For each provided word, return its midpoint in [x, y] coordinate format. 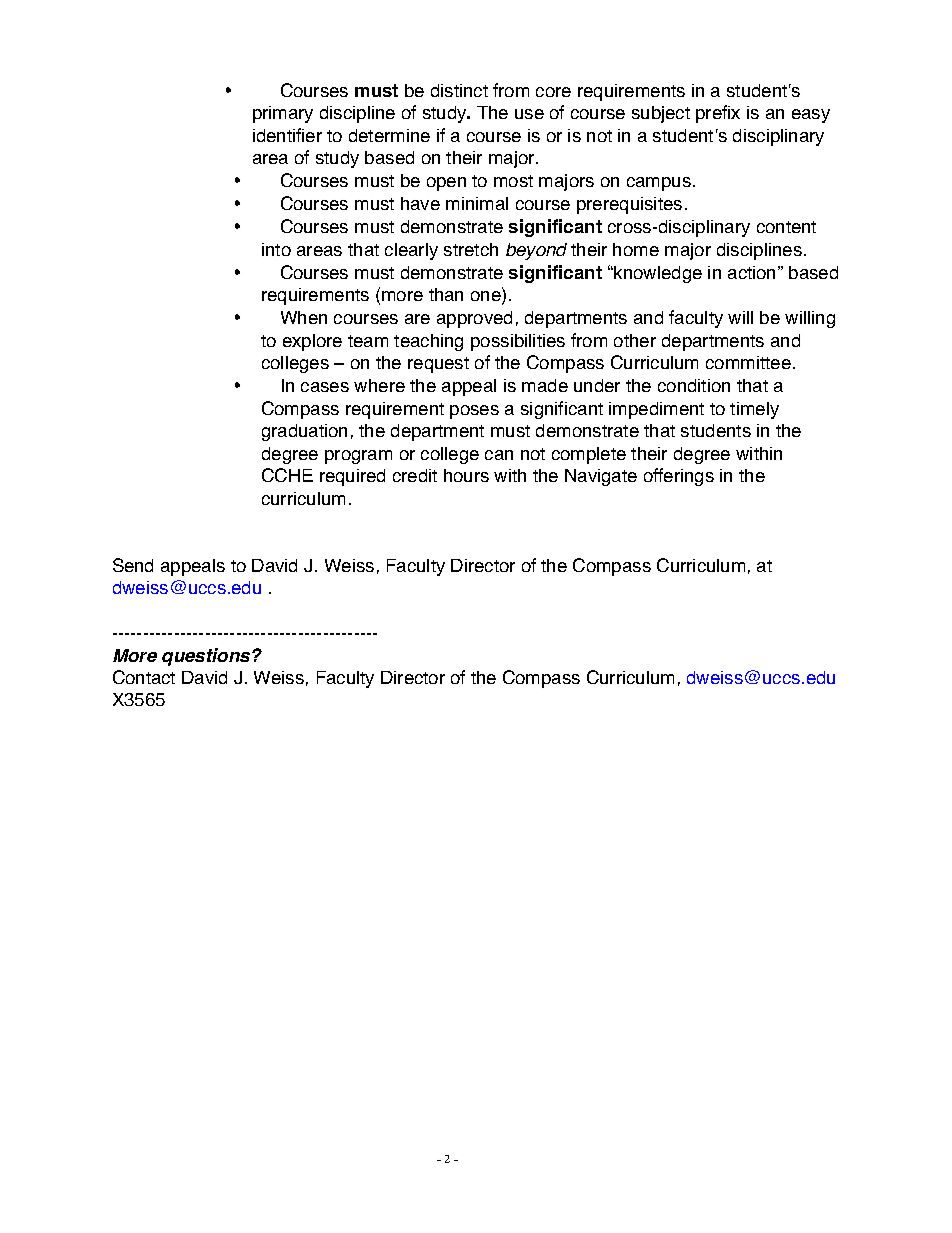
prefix [718, 114]
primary [283, 114]
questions [207, 657]
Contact [144, 677]
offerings [679, 477]
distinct [459, 90]
